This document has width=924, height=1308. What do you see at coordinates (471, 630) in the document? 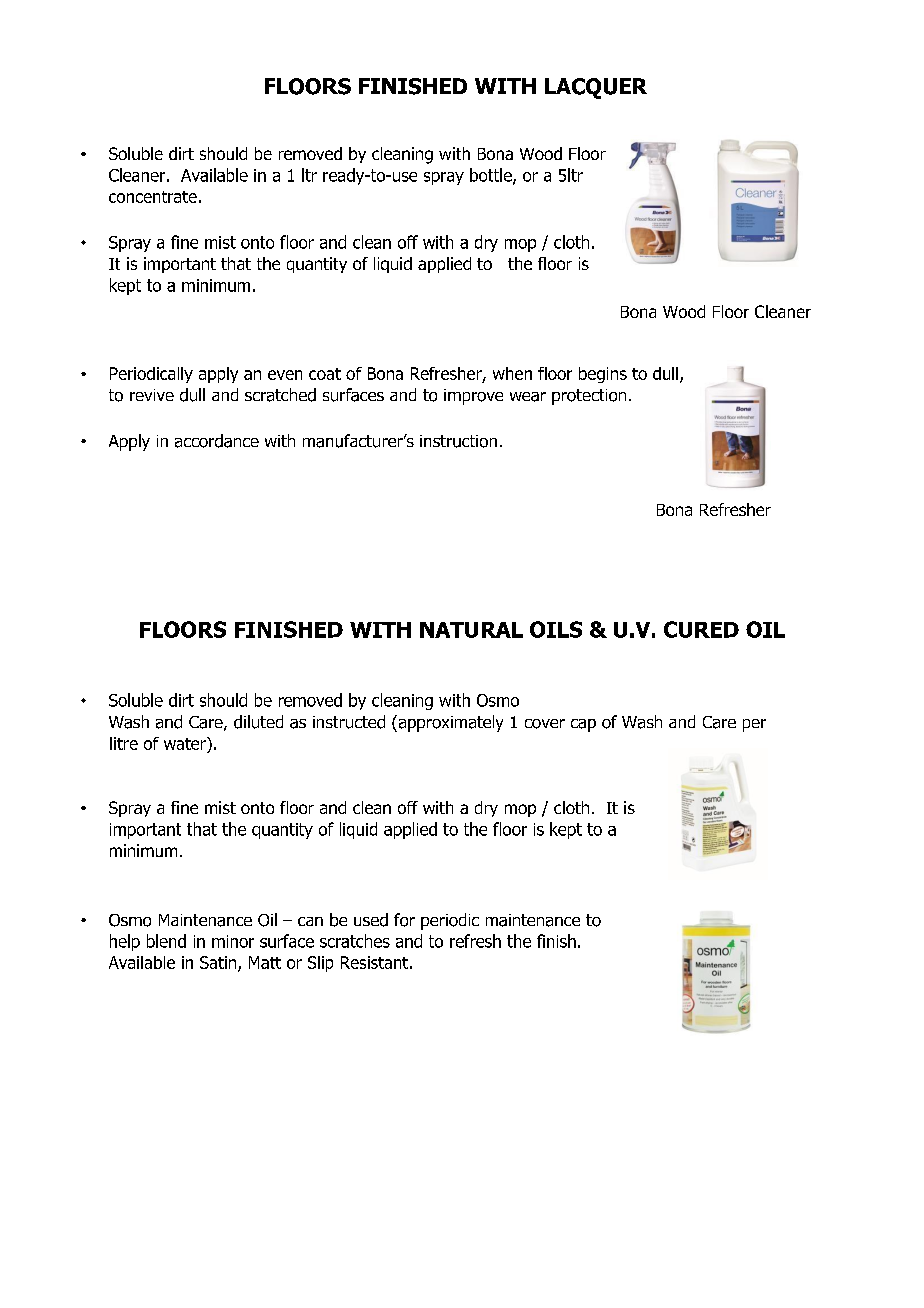
I see `NATURAL` at bounding box center [471, 630].
